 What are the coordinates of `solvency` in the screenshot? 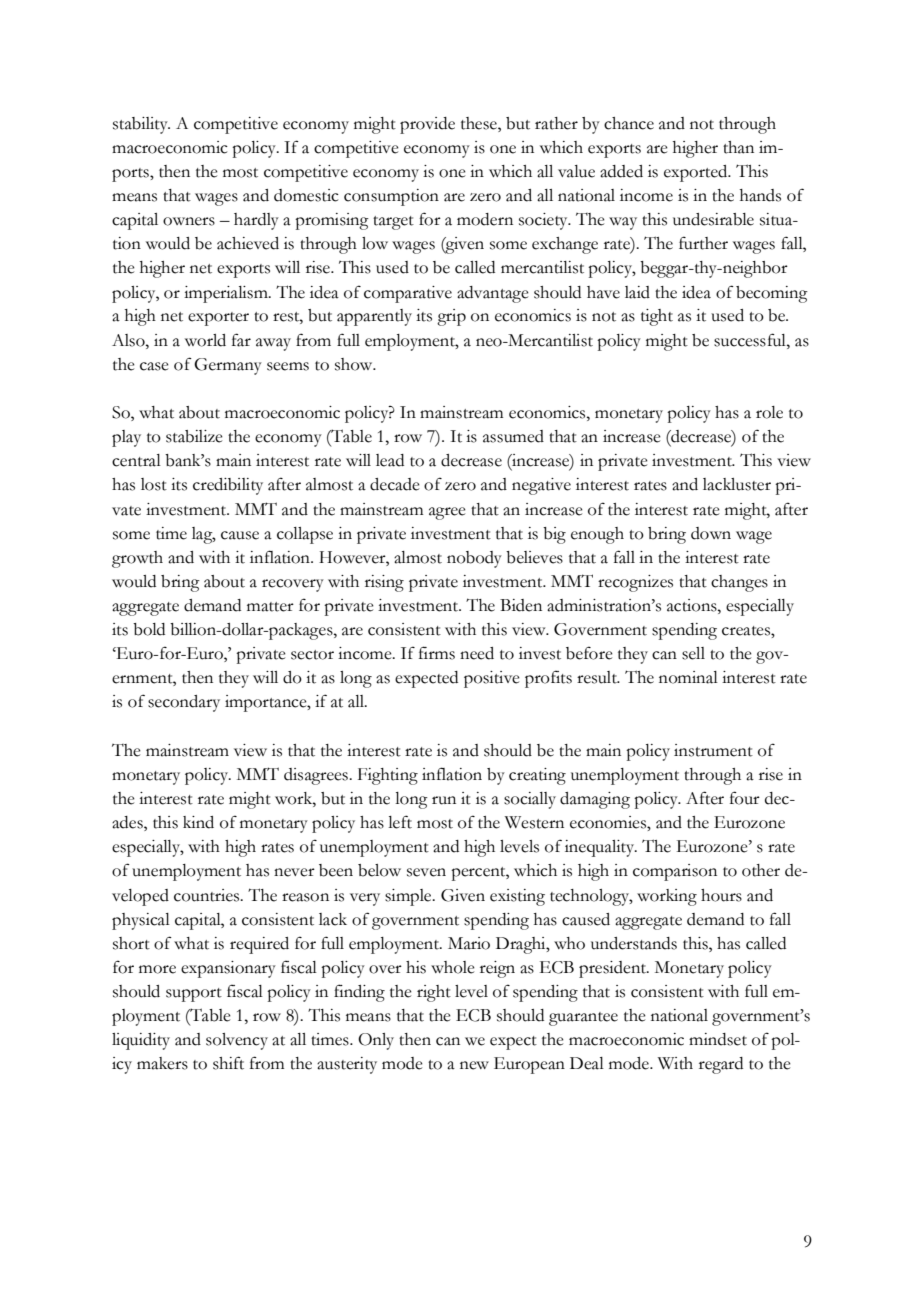 It's located at (237, 1041).
